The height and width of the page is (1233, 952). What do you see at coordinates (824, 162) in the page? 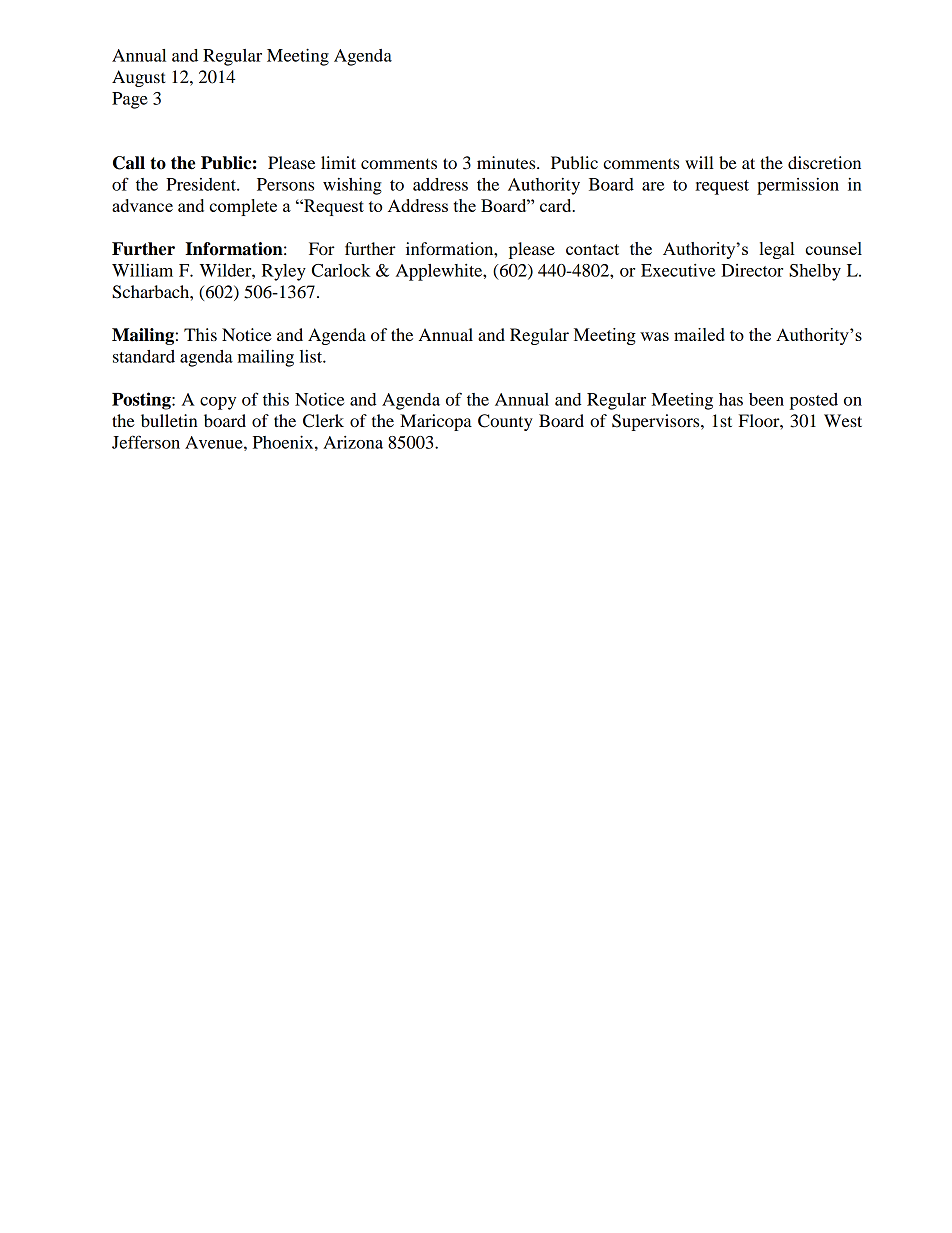
I see `discretion` at bounding box center [824, 162].
